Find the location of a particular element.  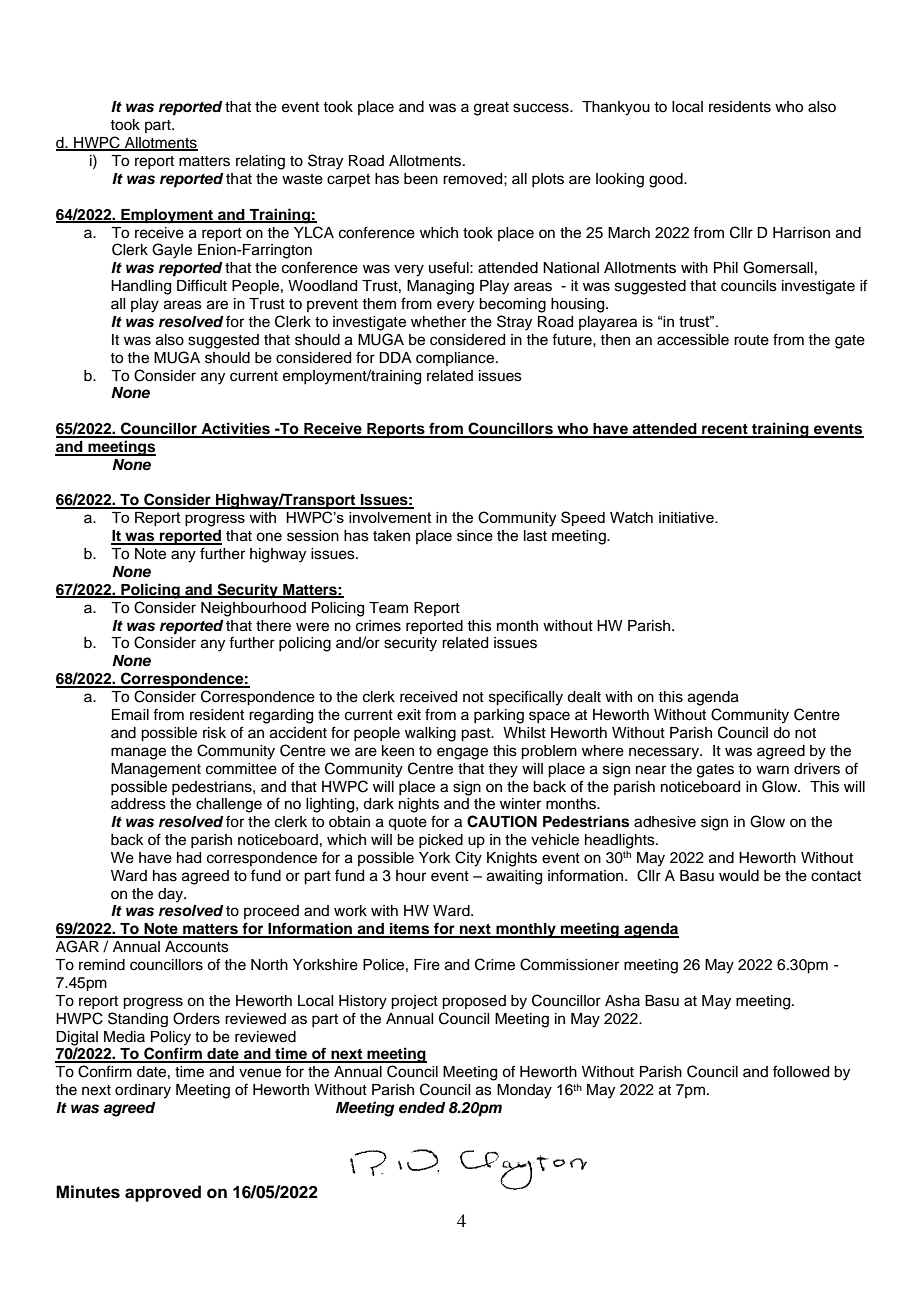

great is located at coordinates (491, 109).
